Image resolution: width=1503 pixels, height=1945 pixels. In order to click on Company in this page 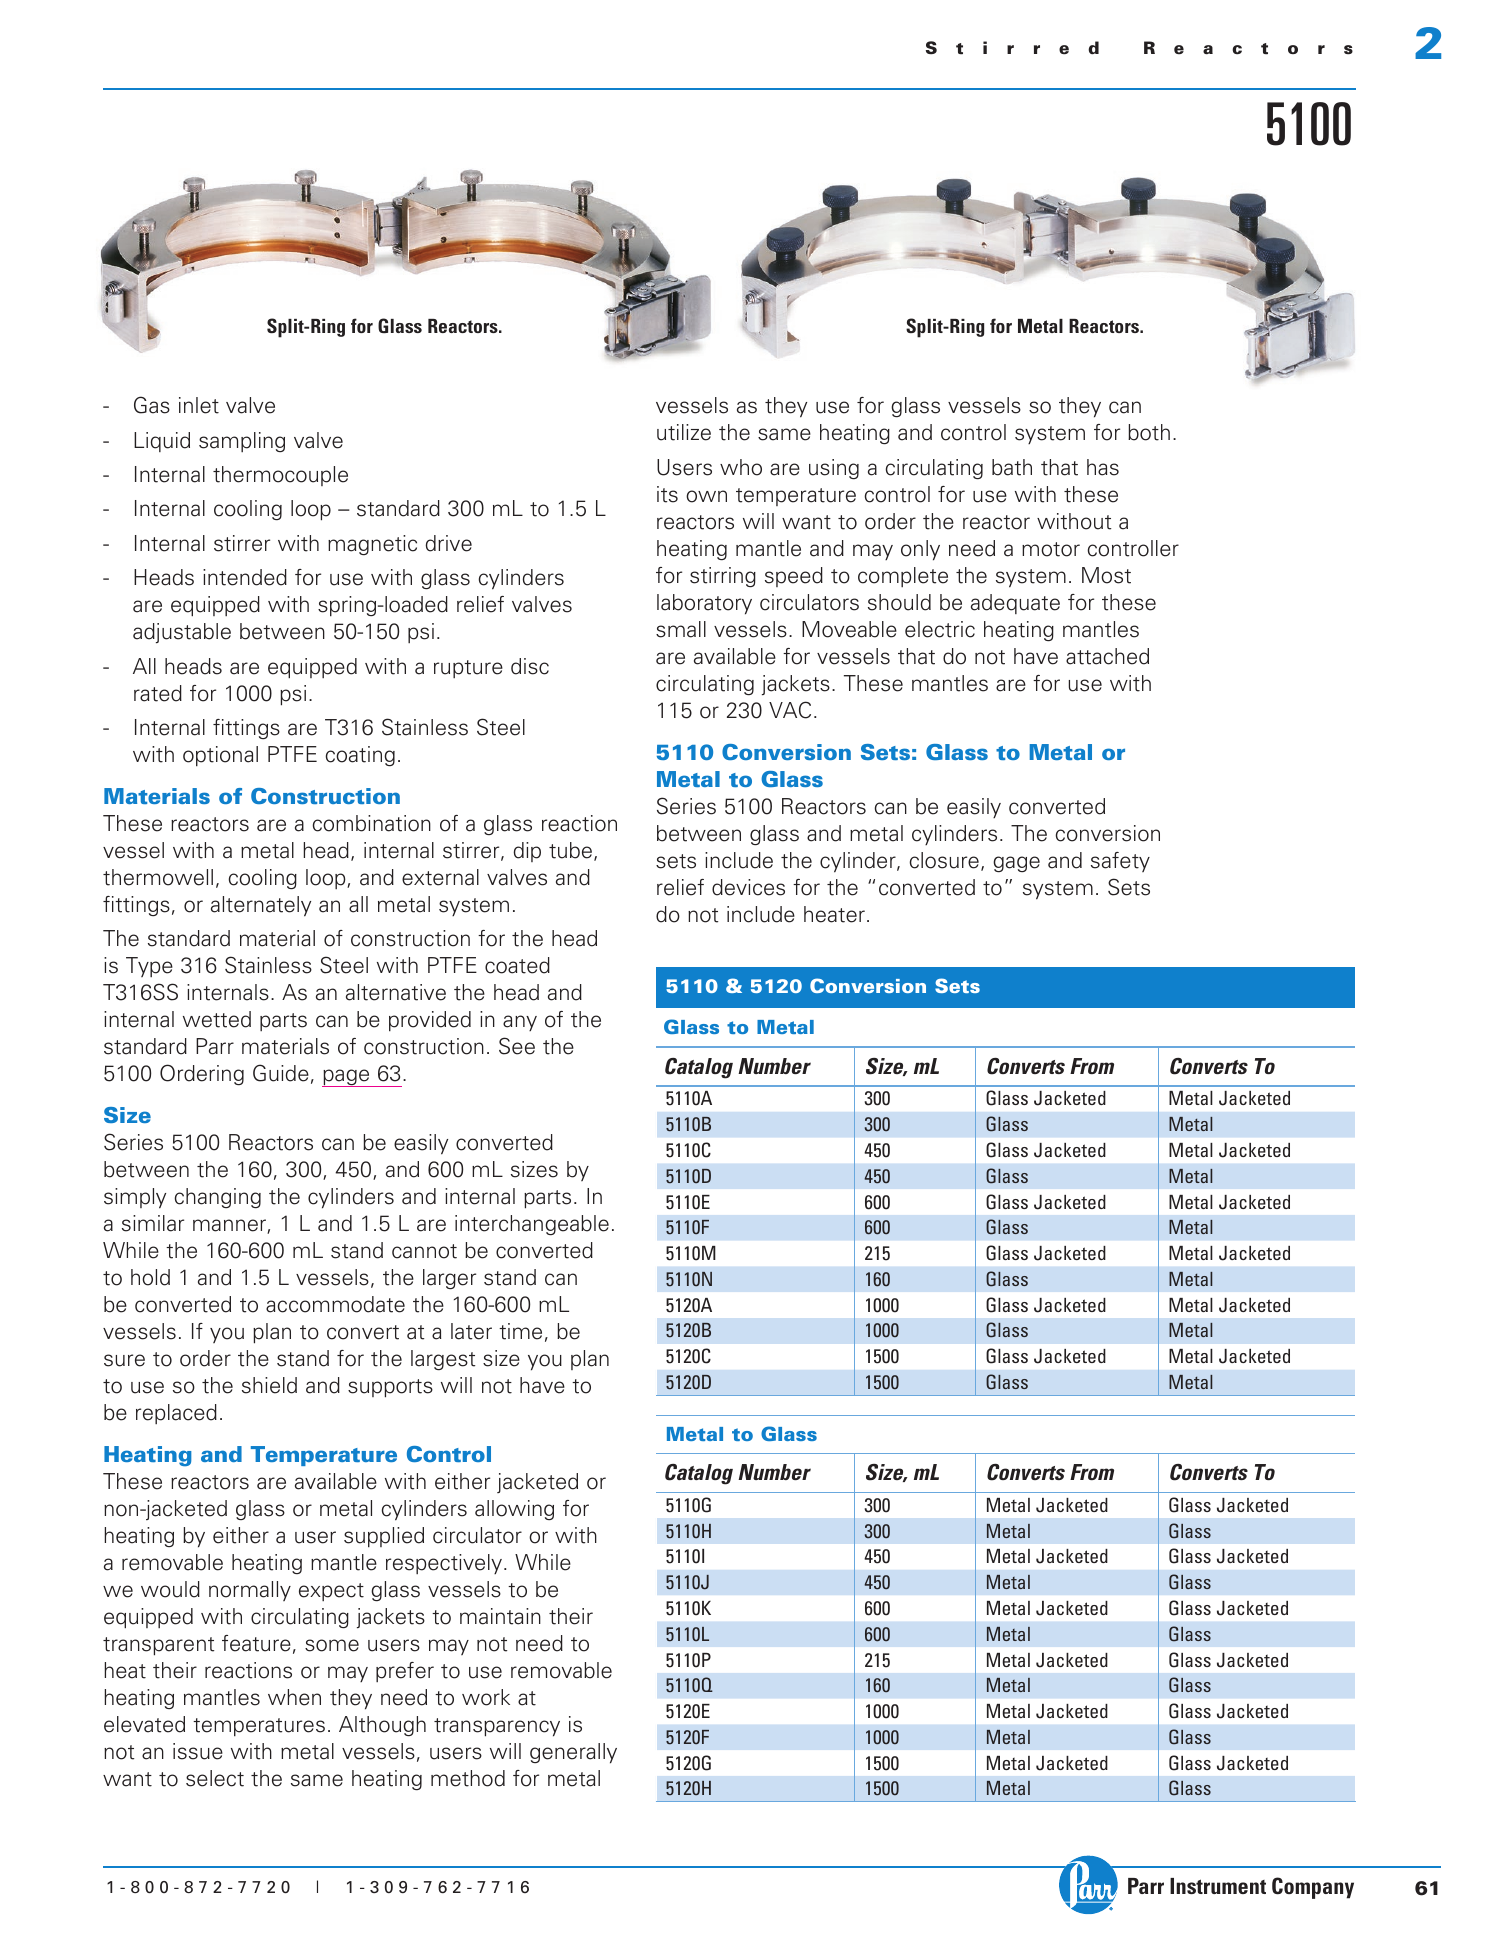, I will do `click(1313, 1888)`.
